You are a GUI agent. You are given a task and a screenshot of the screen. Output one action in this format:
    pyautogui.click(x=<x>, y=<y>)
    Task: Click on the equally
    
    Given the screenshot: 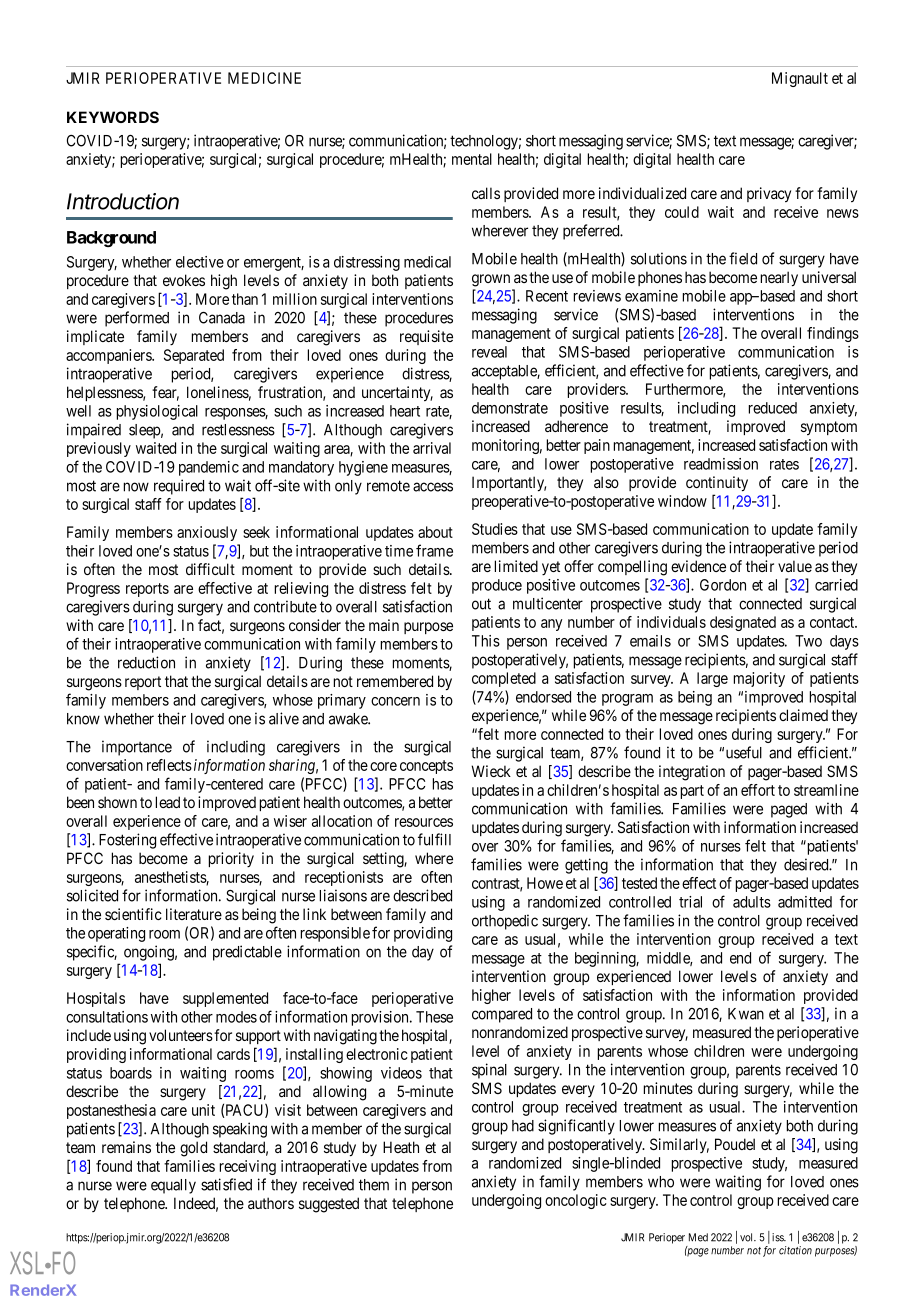 What is the action you would take?
    pyautogui.click(x=173, y=1186)
